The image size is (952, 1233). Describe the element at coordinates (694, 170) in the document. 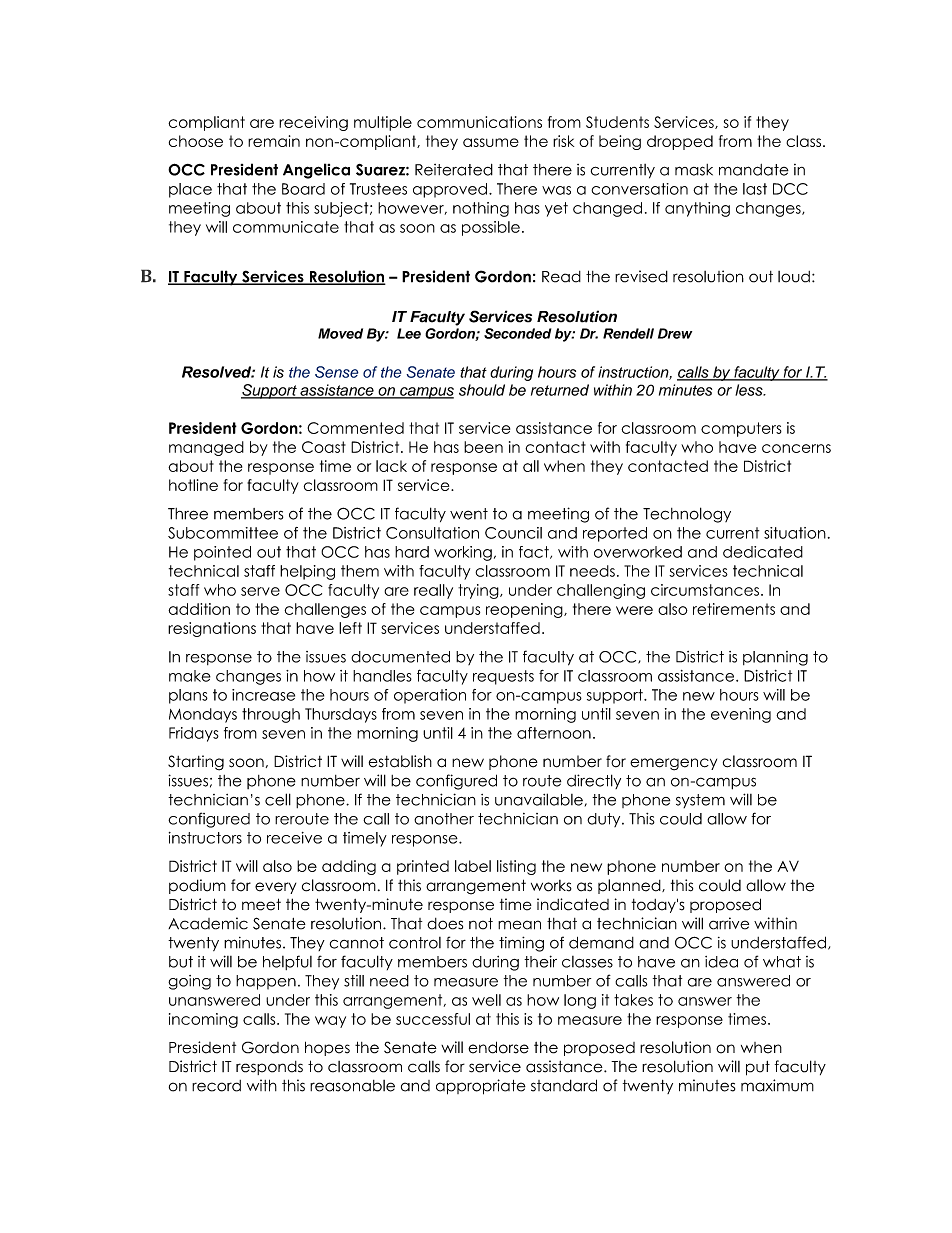

I see `mask` at that location.
